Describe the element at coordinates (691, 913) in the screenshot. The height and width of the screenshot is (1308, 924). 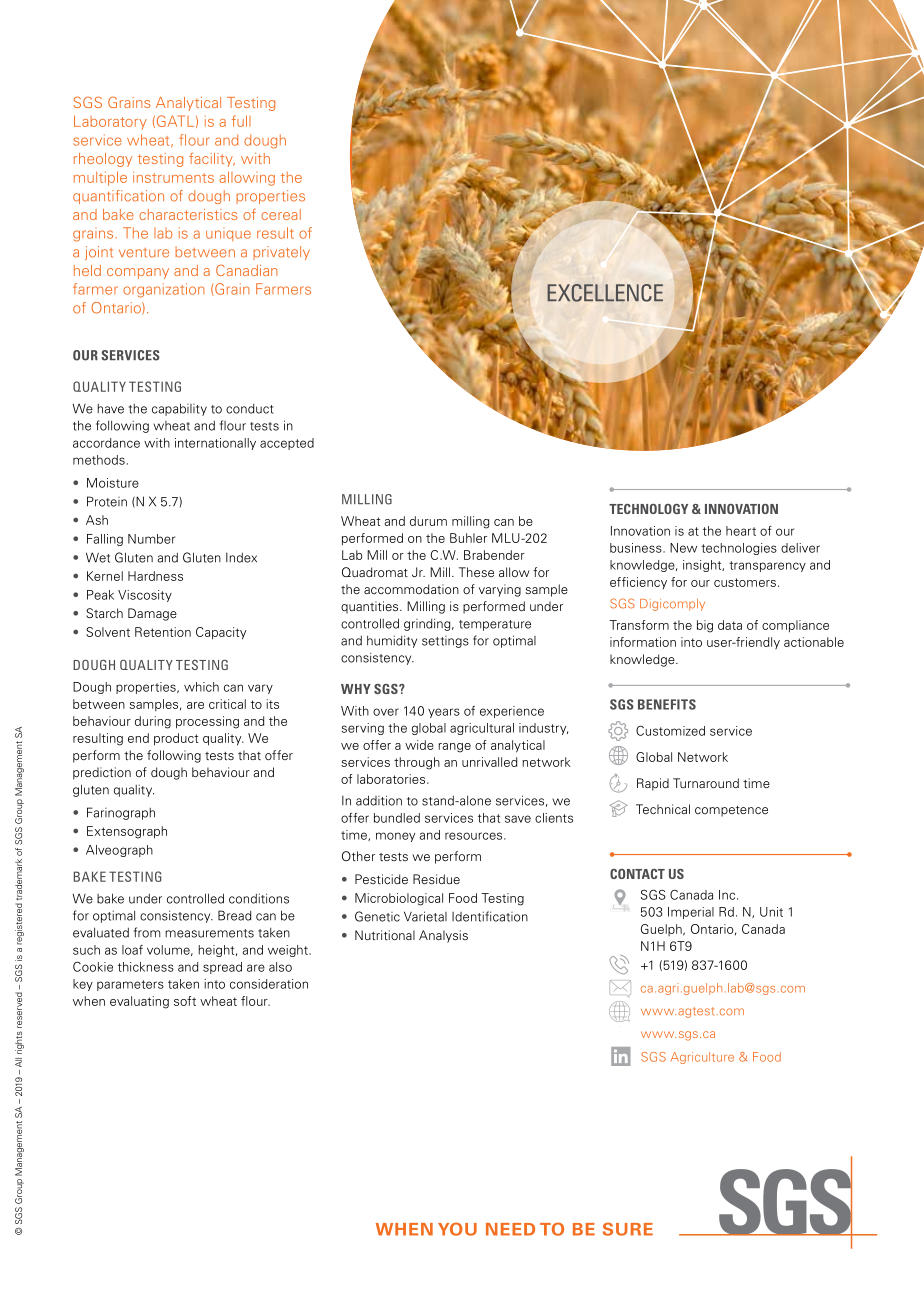
I see `Imperial` at that location.
